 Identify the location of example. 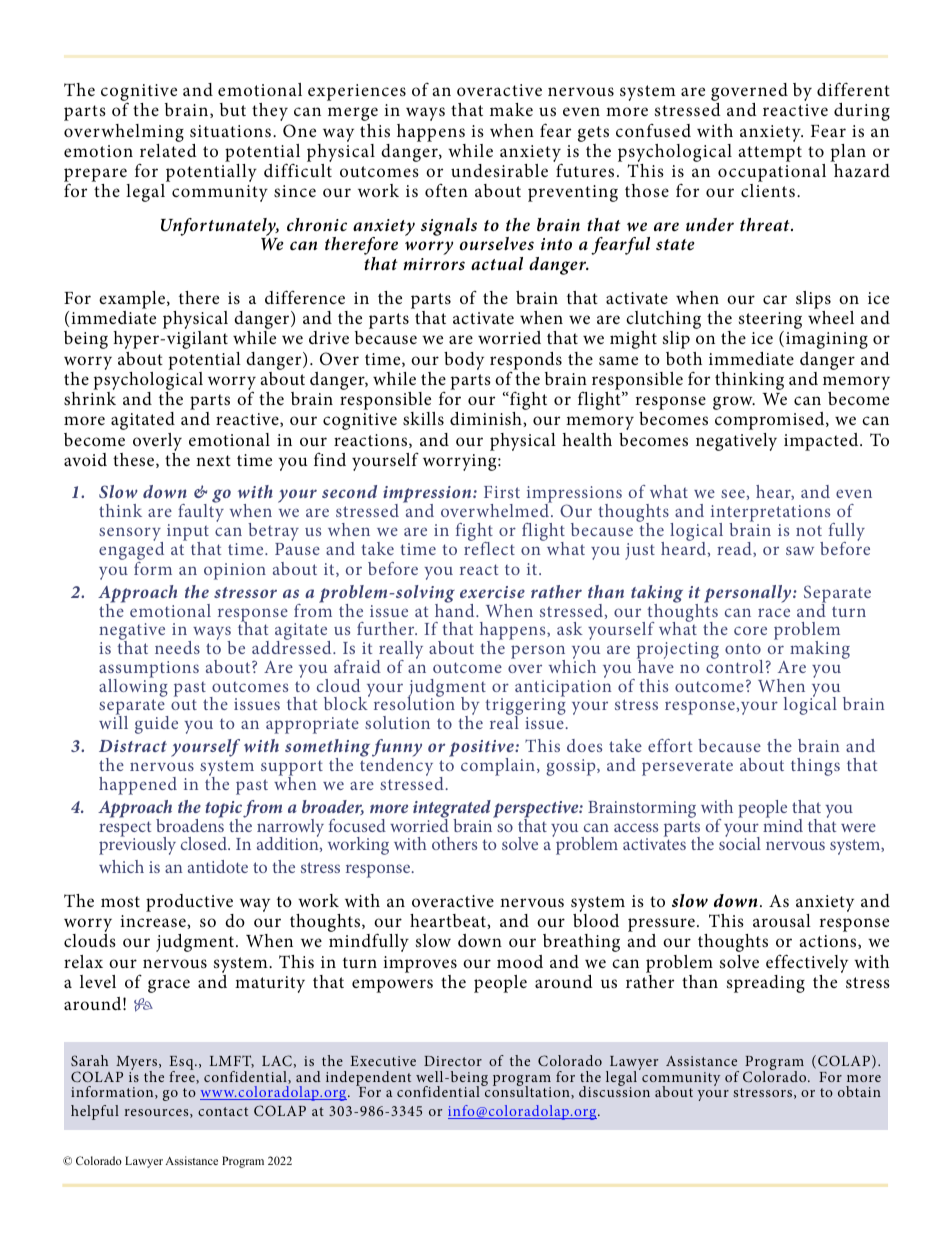
(133, 300).
